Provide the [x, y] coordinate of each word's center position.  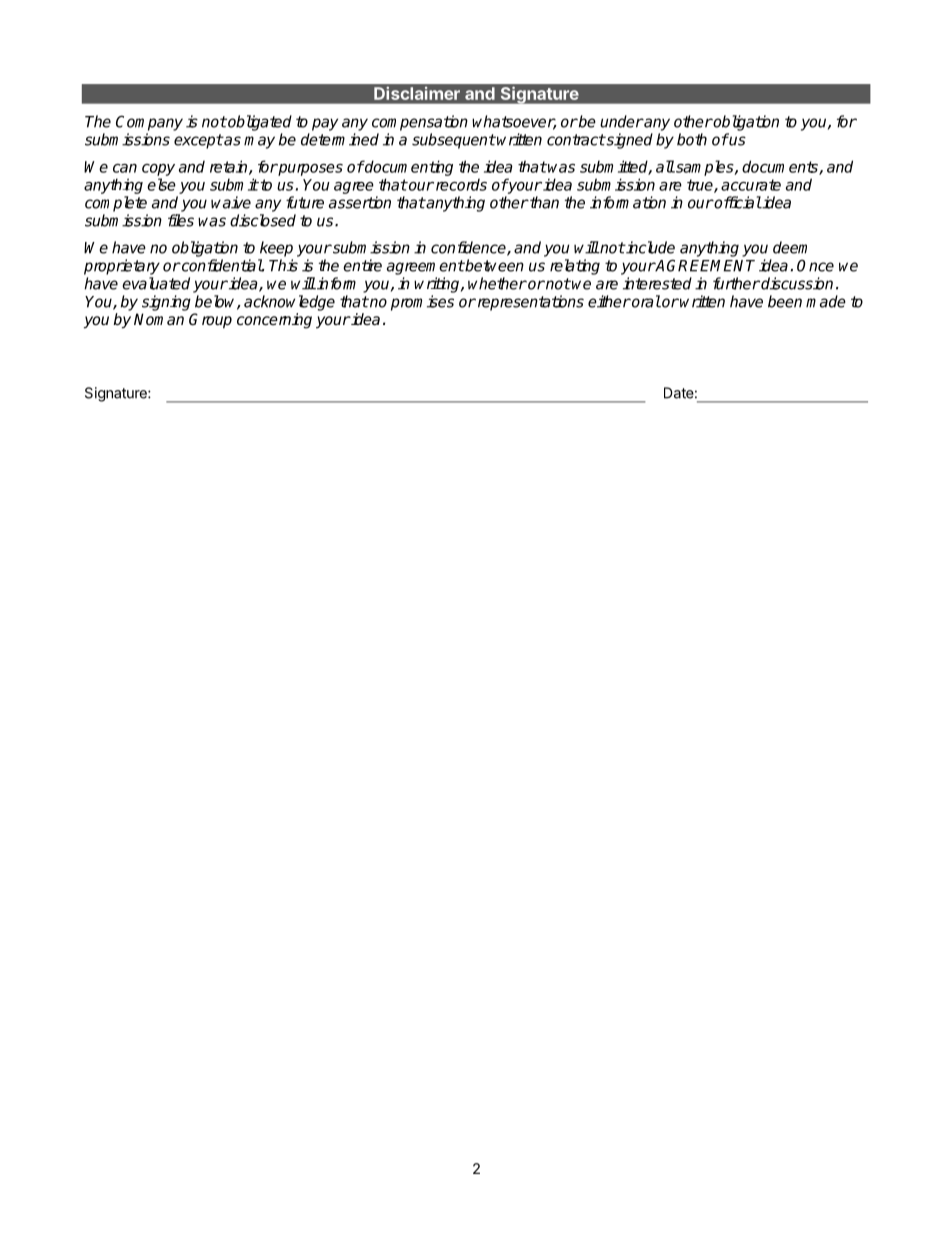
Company [149, 123]
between [494, 265]
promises [422, 303]
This [283, 265]
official [737, 202]
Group [210, 321]
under [621, 121]
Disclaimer [417, 93]
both [692, 139]
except [198, 141]
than [543, 202]
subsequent [454, 141]
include [649, 247]
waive [231, 202]
